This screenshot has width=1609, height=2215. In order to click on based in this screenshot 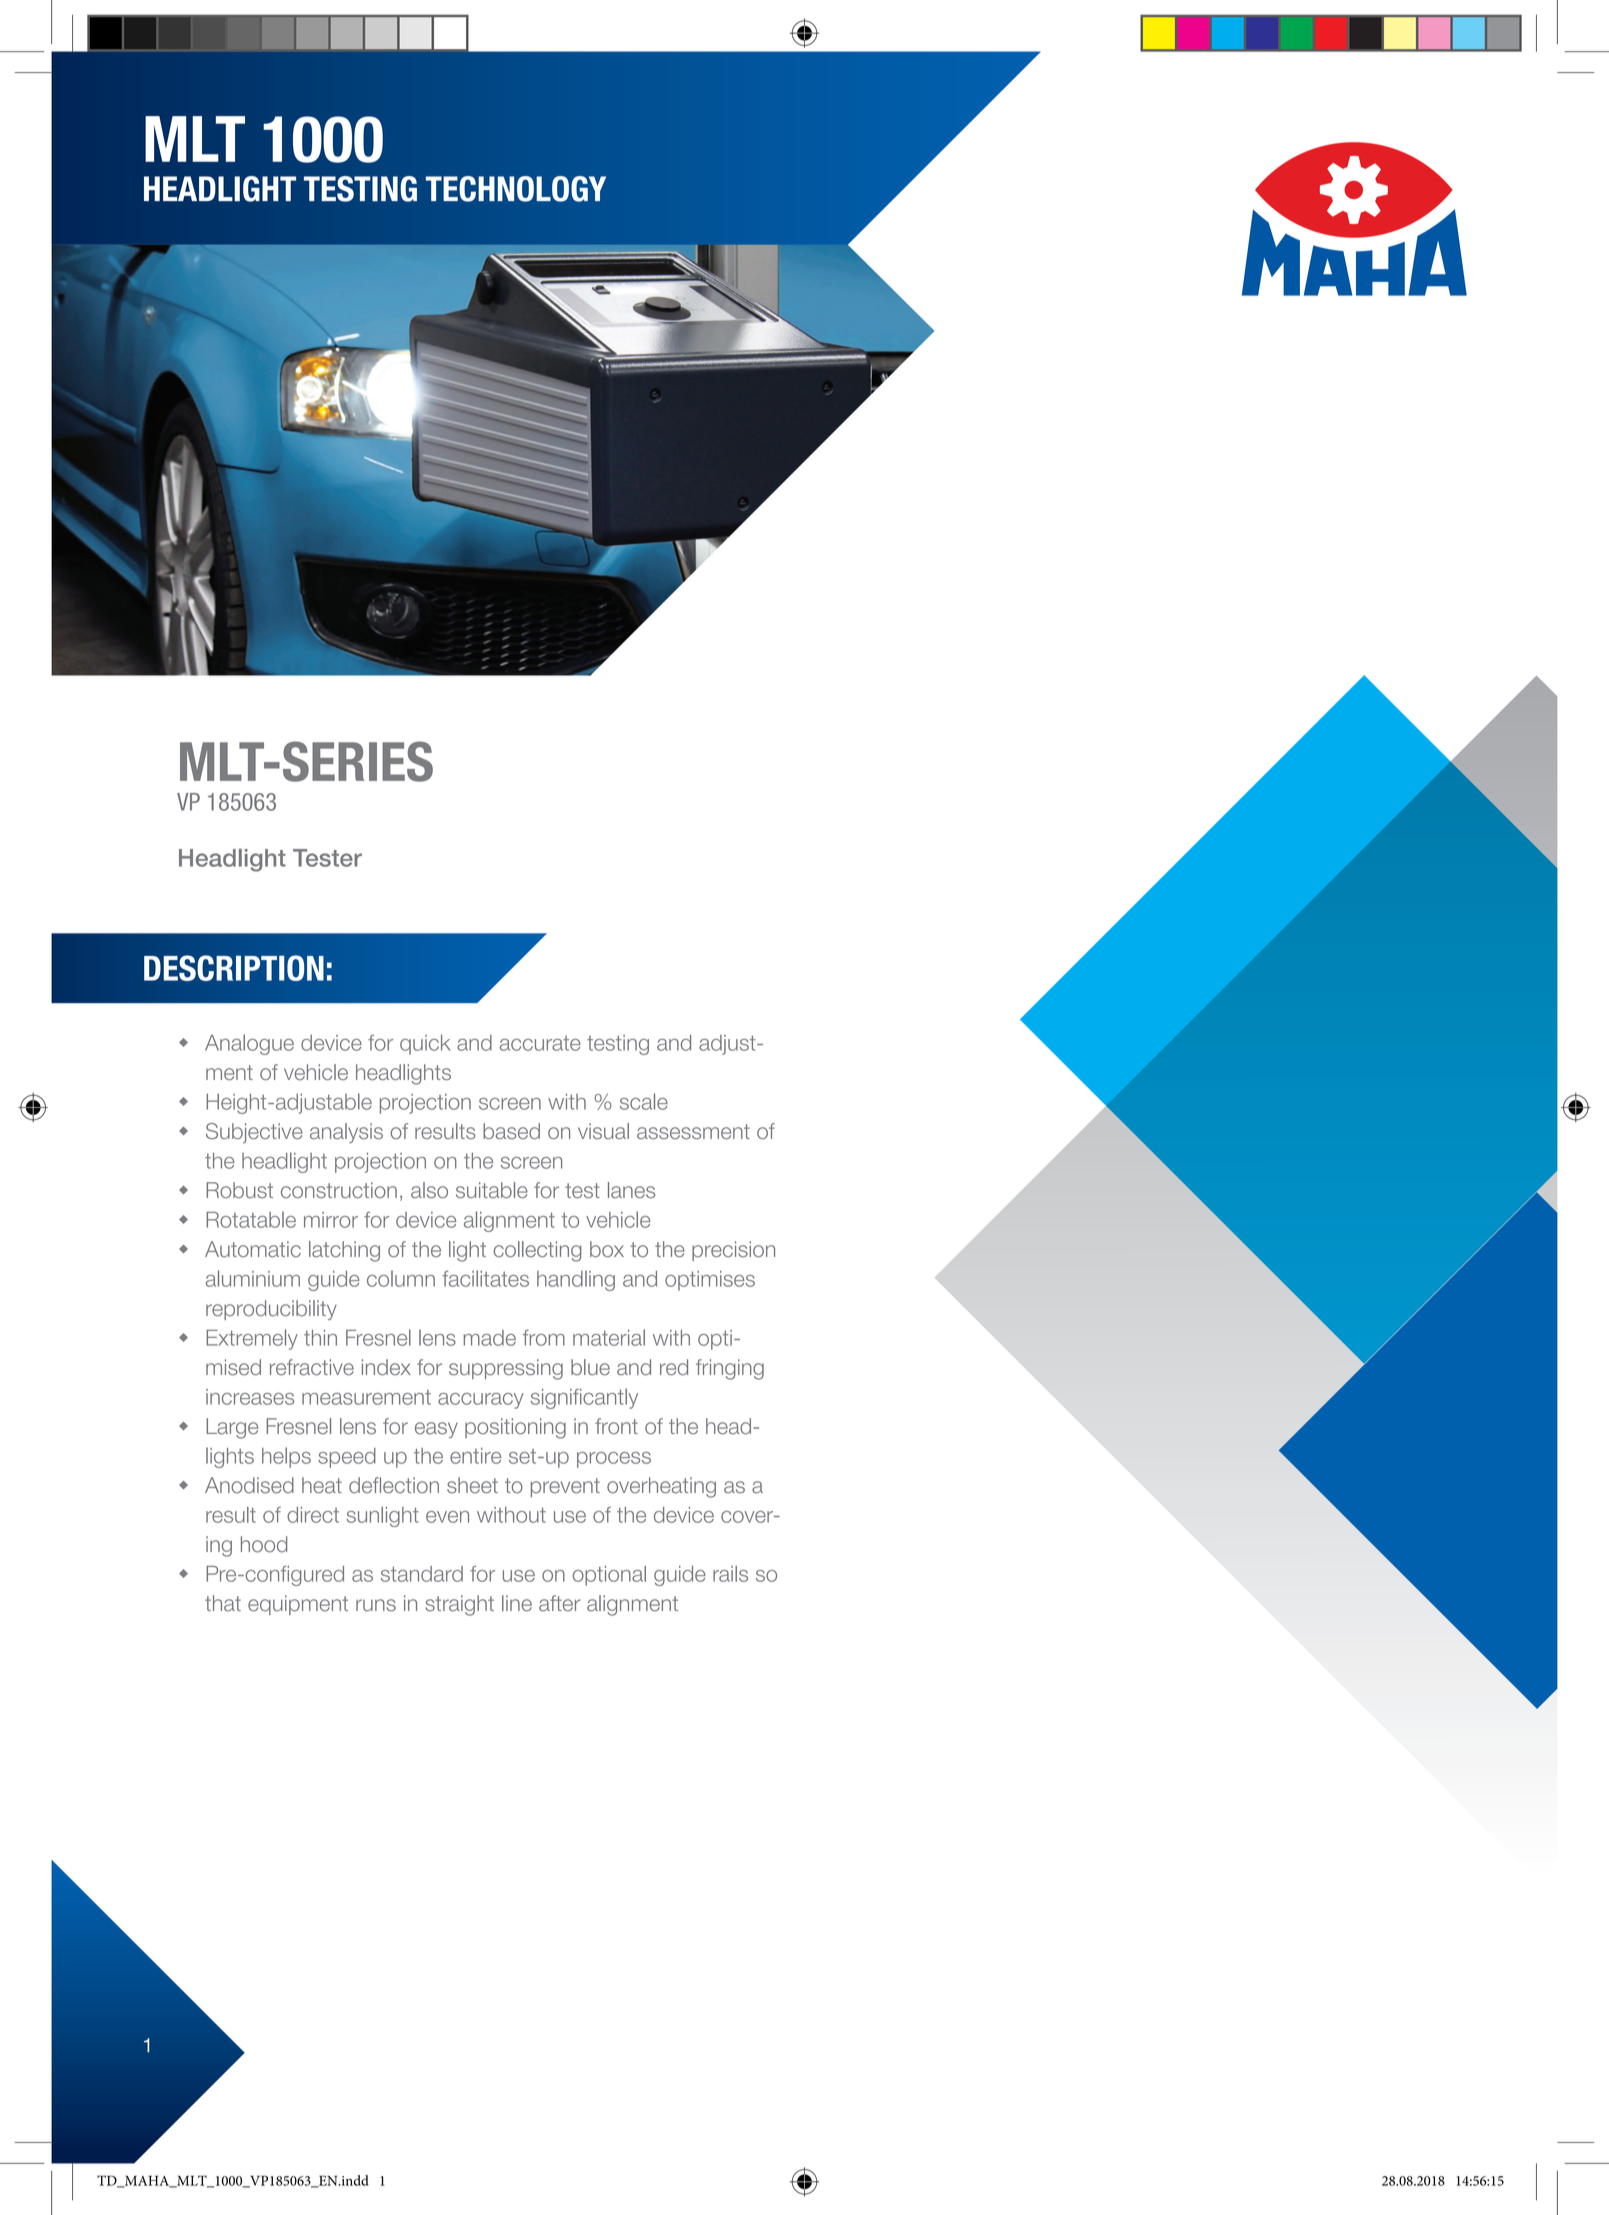, I will do `click(511, 1131)`.
